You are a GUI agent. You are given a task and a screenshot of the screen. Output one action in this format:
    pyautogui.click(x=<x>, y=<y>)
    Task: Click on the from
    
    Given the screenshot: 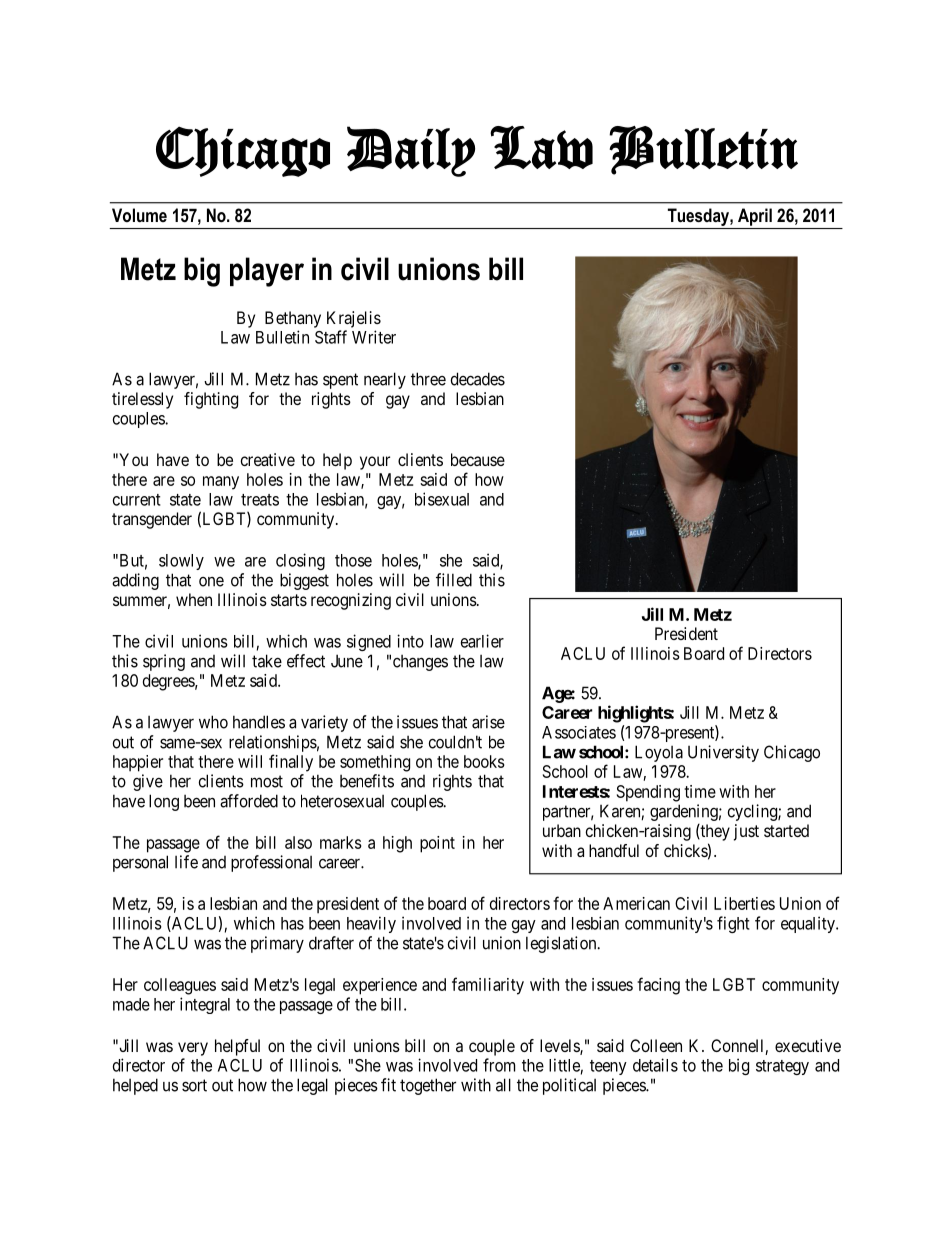 What is the action you would take?
    pyautogui.click(x=499, y=1065)
